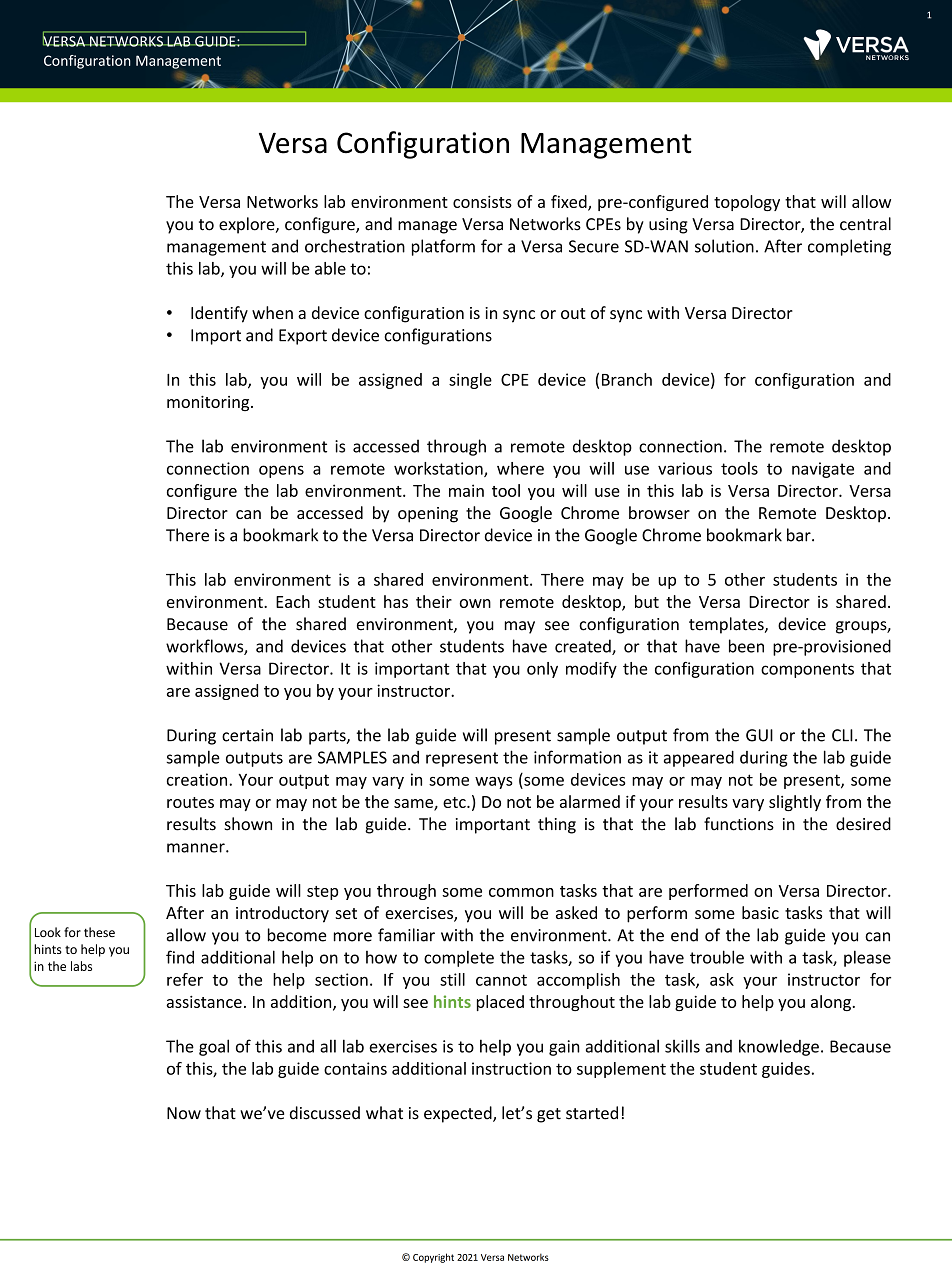 This document has height=1270, width=952. What do you see at coordinates (281, 471) in the document?
I see `opens` at bounding box center [281, 471].
